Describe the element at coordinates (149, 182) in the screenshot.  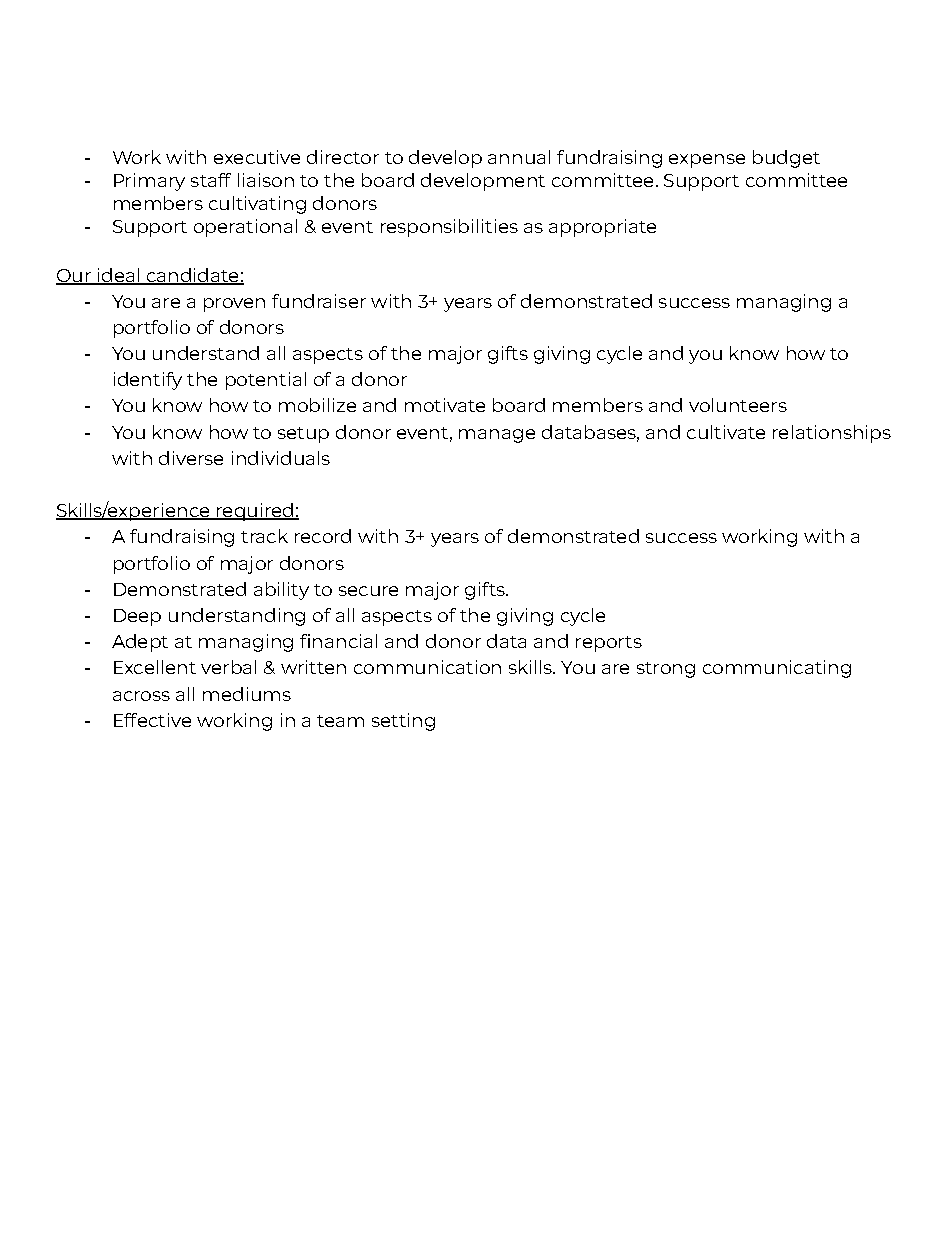
I see `Primary` at that location.
